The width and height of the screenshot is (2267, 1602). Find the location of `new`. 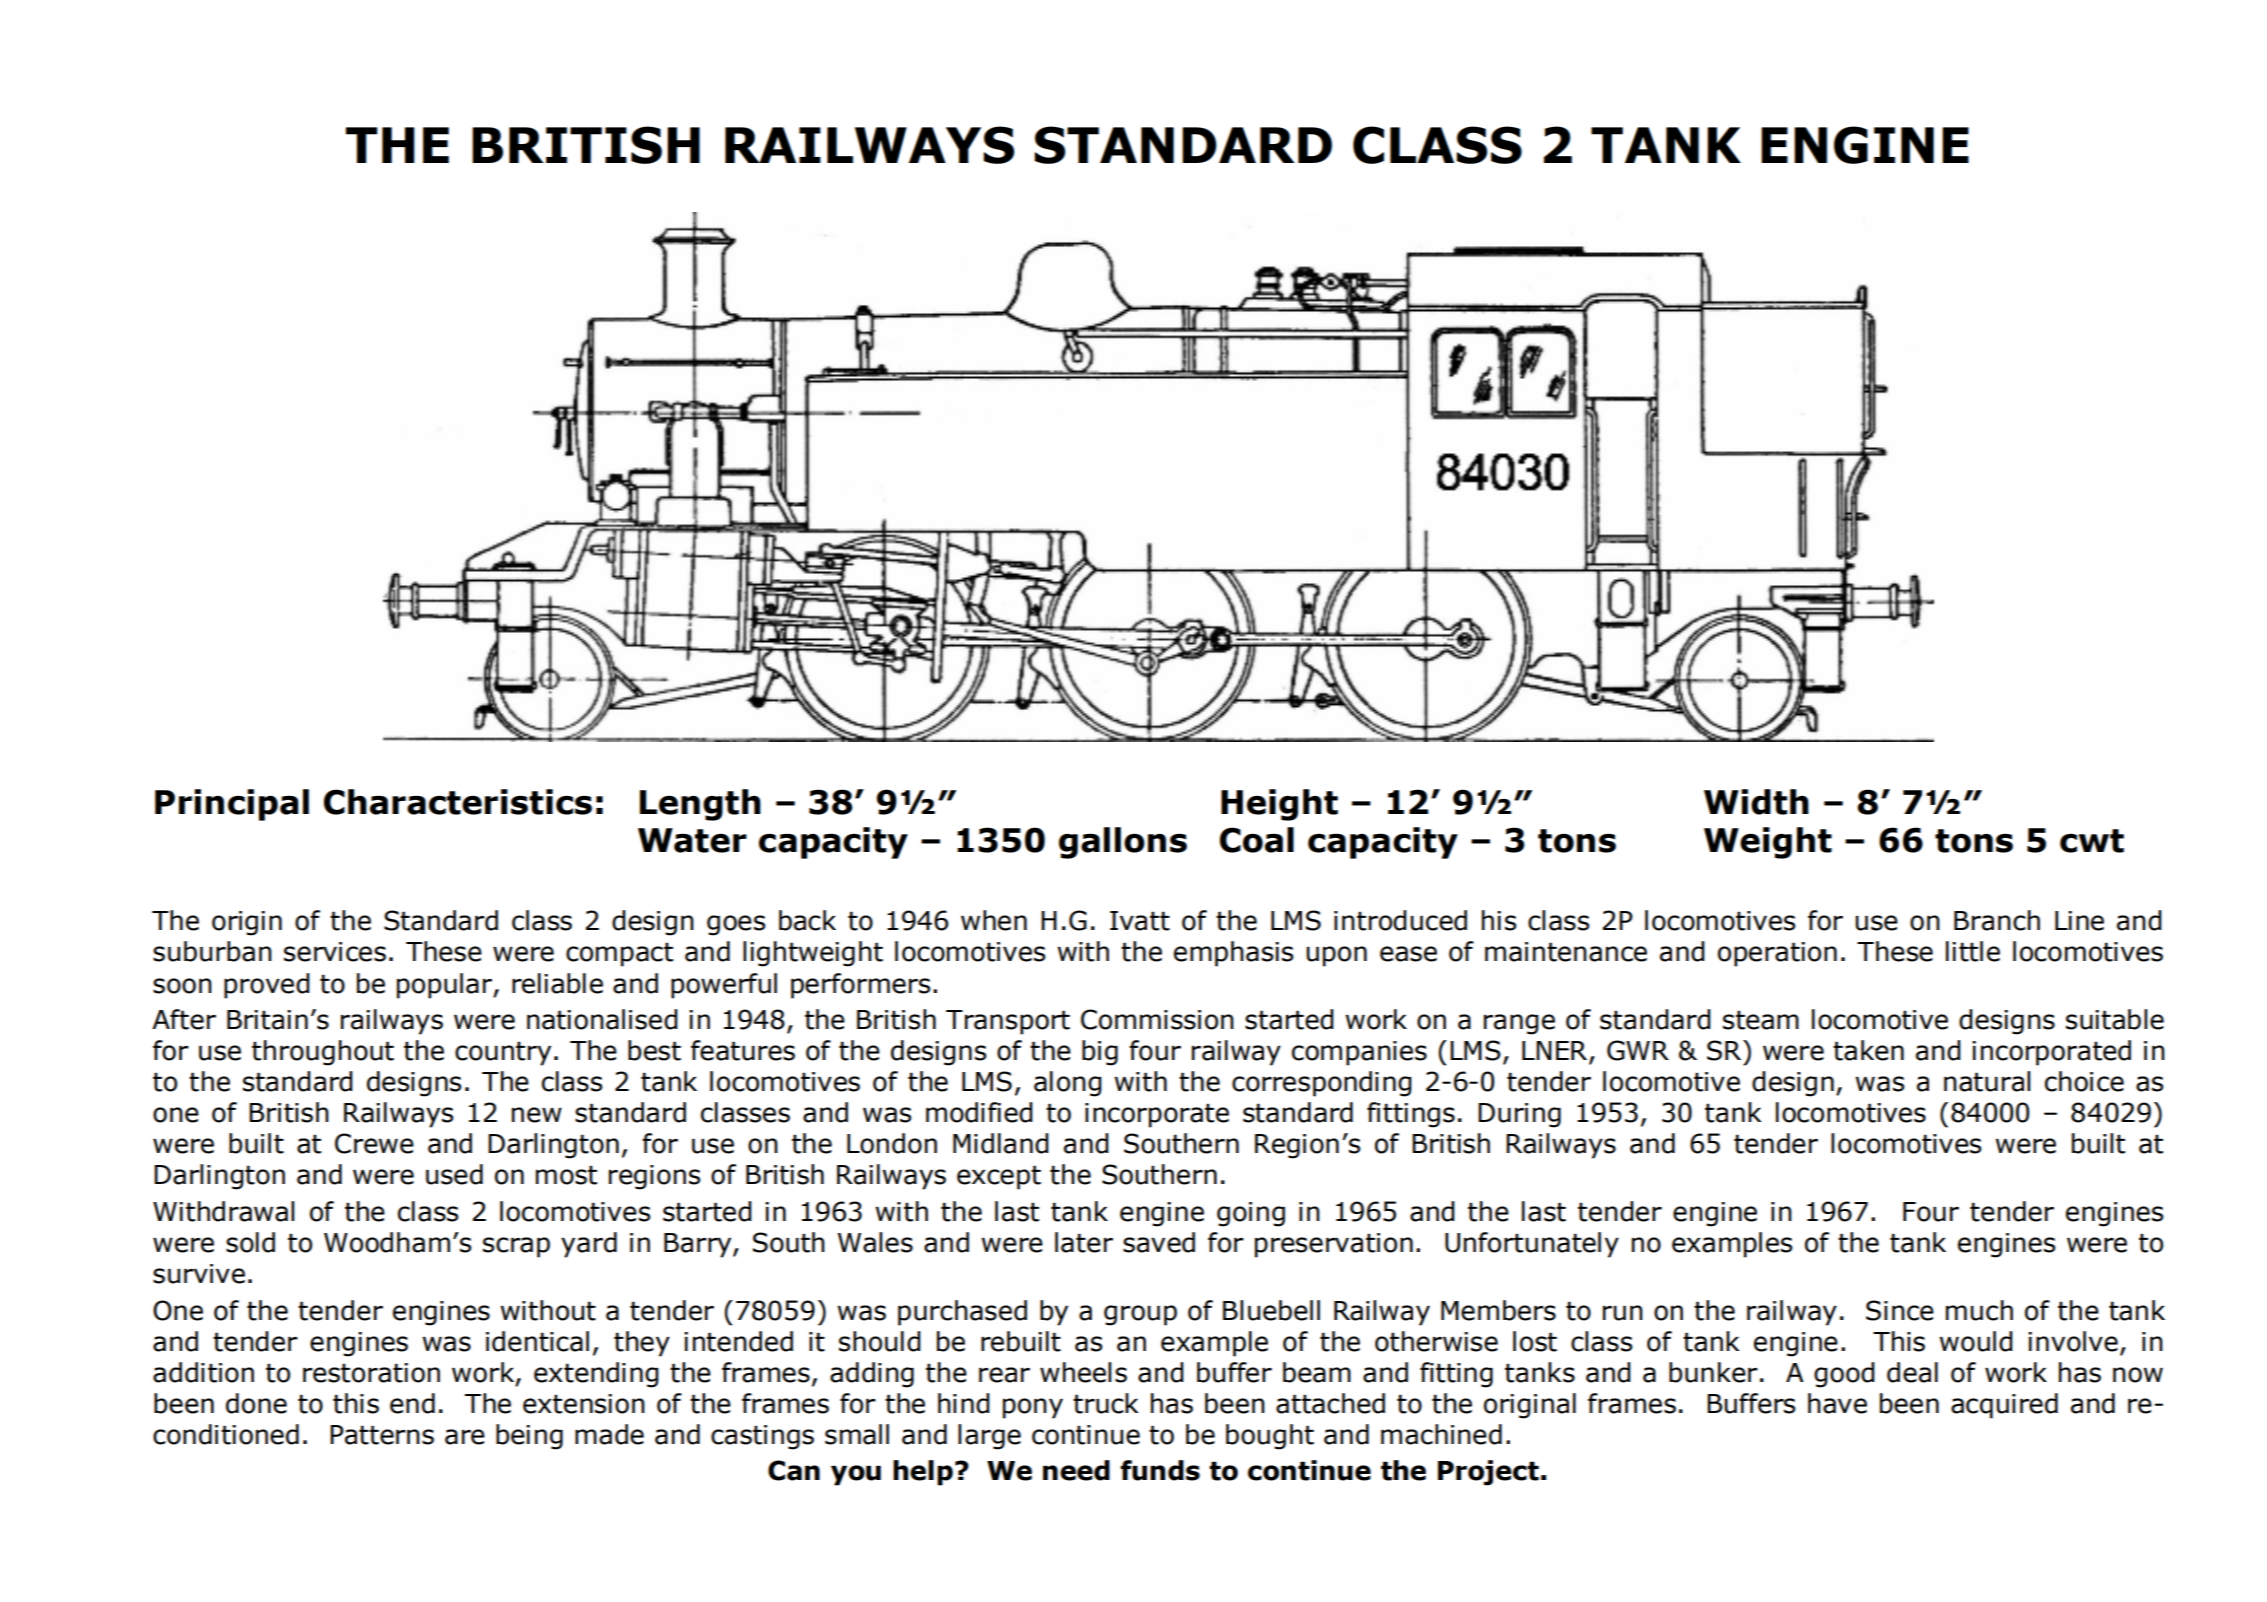

new is located at coordinates (537, 1115).
